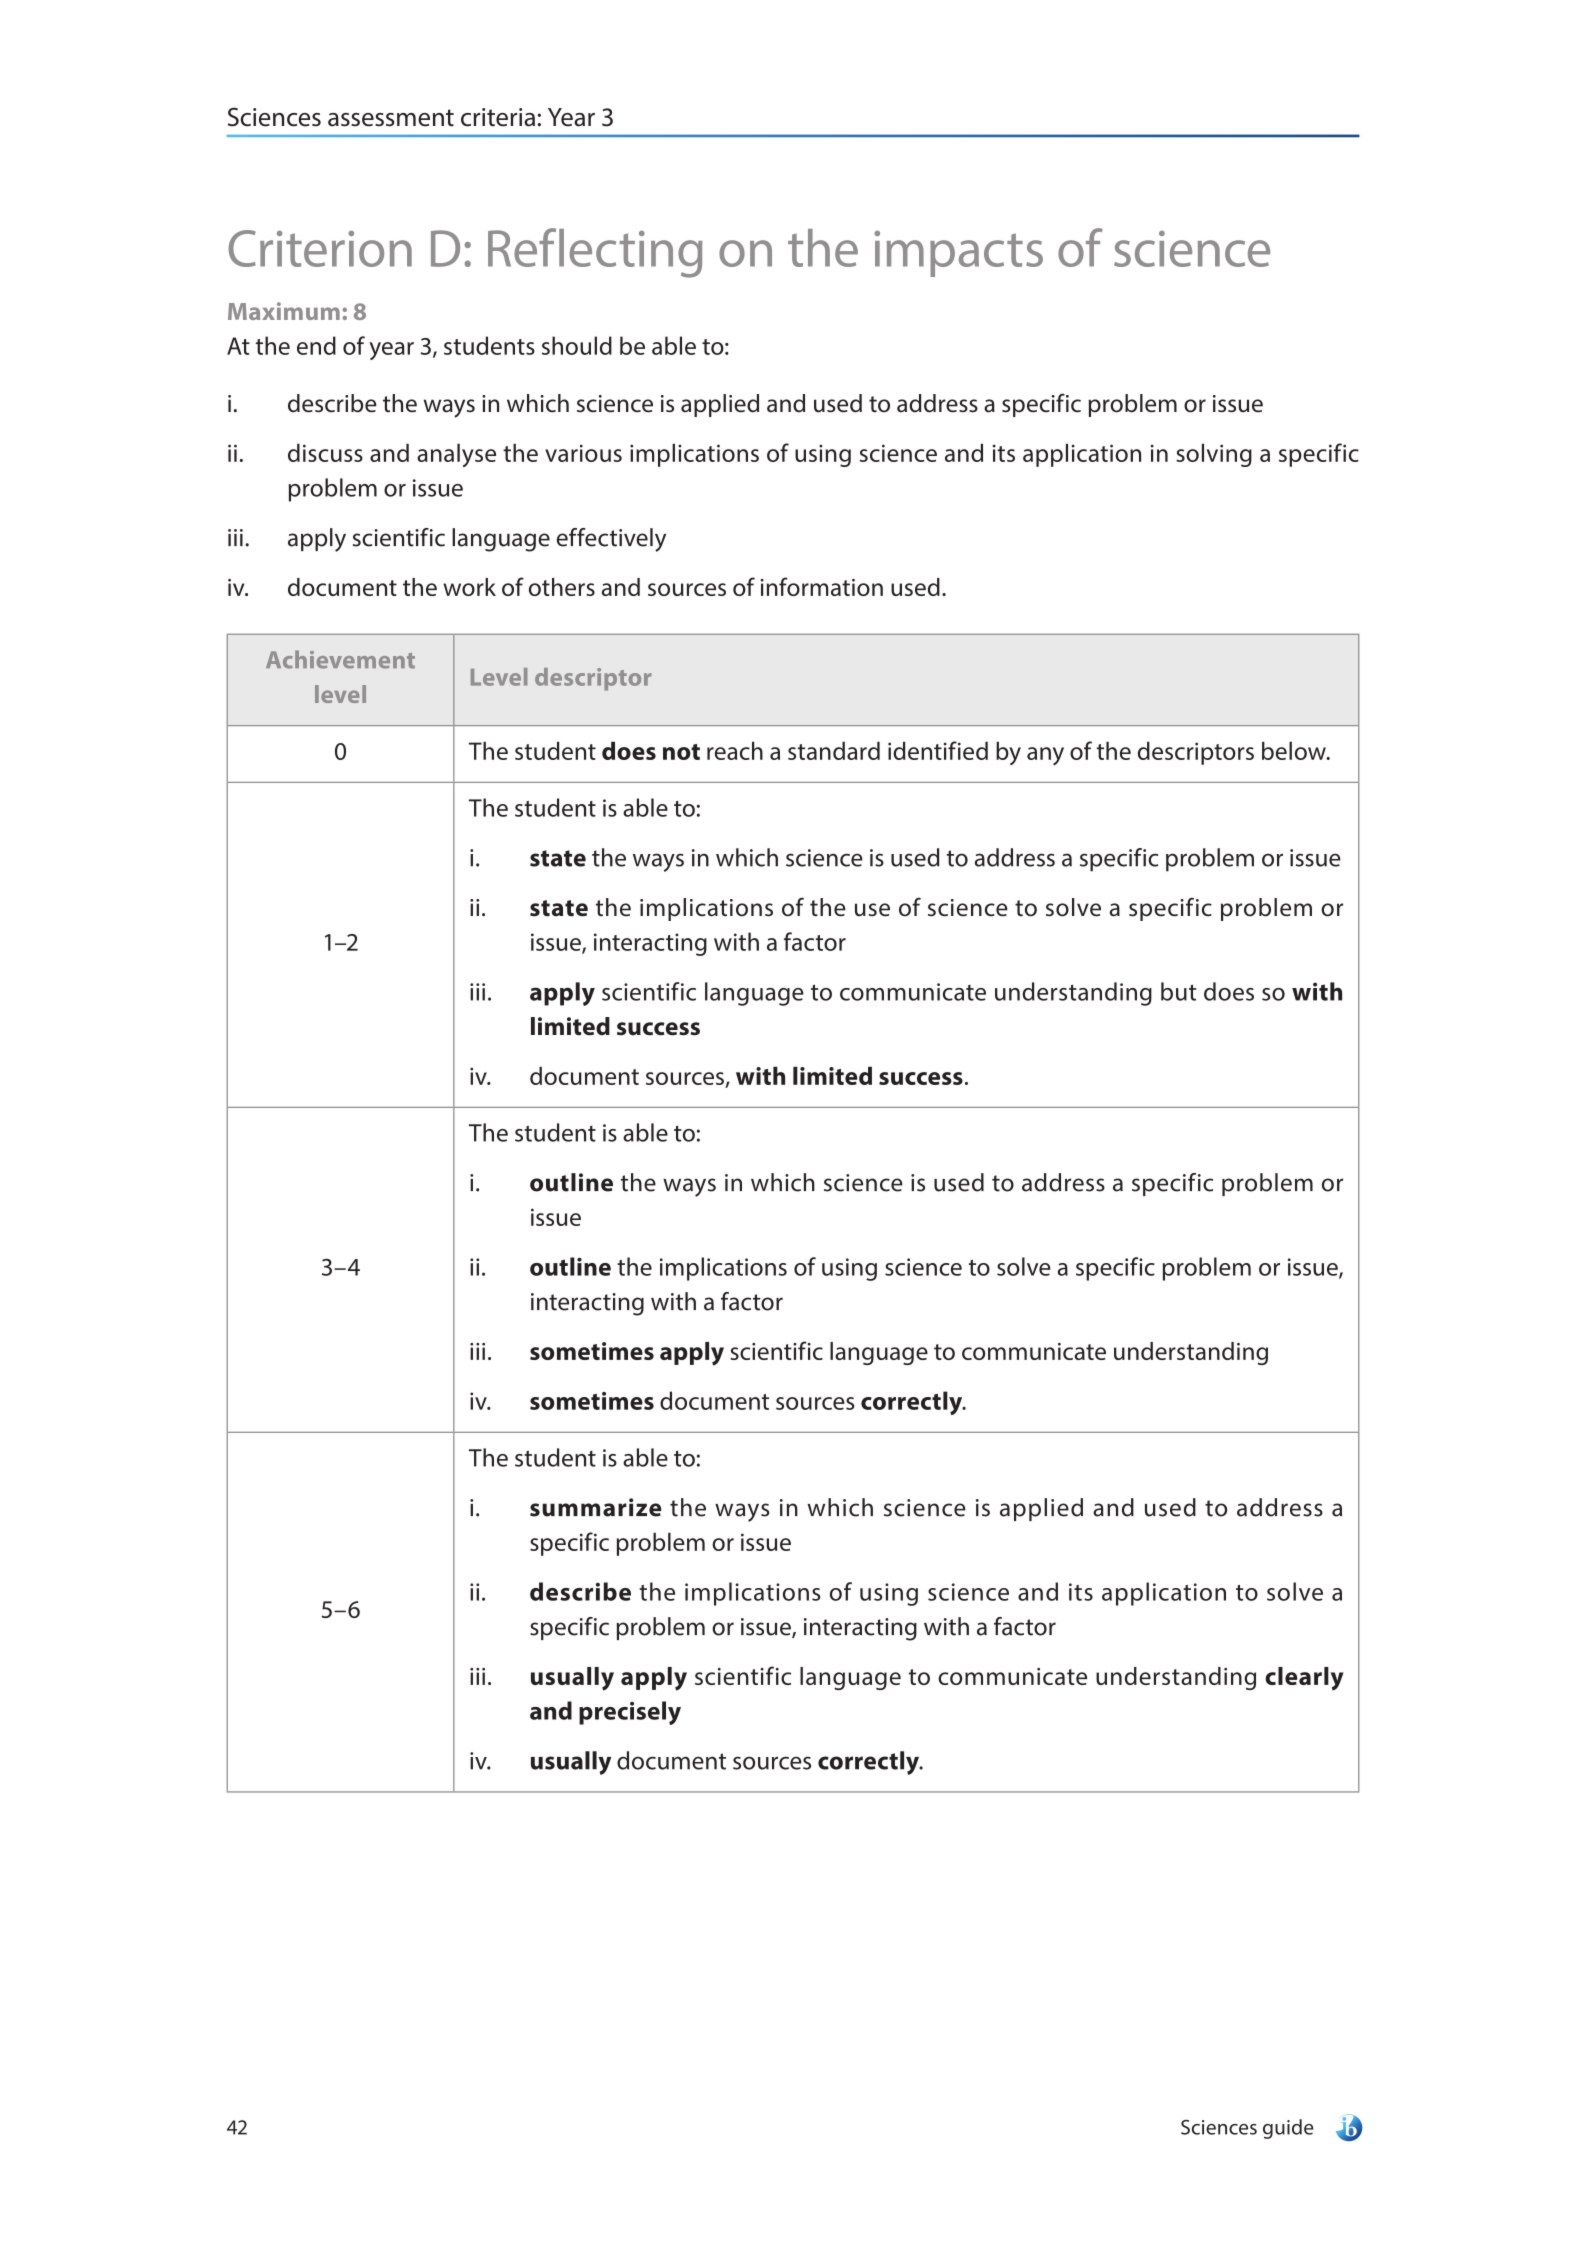 The image size is (1586, 2243). Describe the element at coordinates (1295, 750) in the screenshot. I see `below` at that location.
